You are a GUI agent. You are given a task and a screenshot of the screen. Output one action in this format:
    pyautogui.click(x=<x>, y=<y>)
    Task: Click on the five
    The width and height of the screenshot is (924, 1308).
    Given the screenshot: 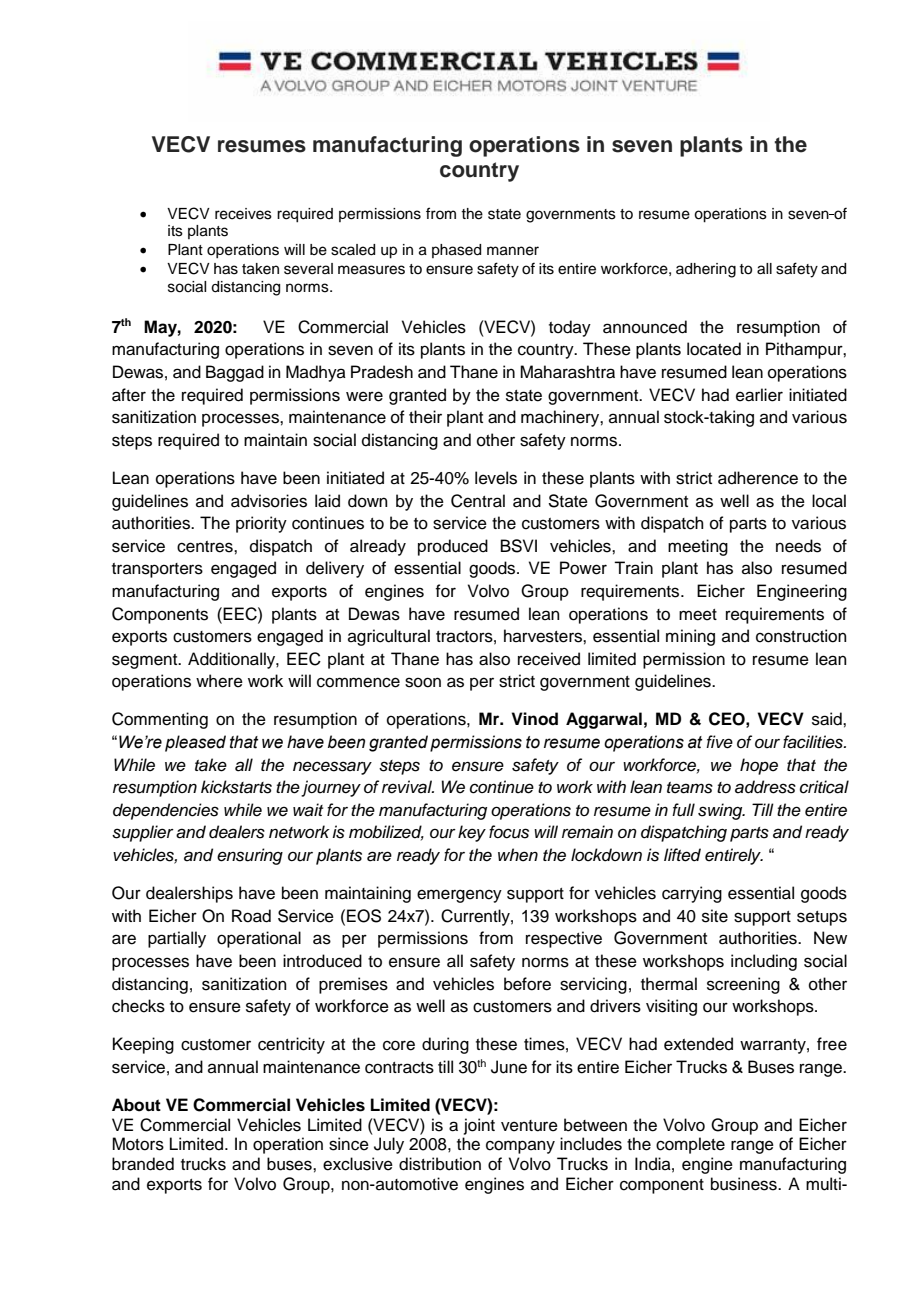 What is the action you would take?
    pyautogui.click(x=719, y=742)
